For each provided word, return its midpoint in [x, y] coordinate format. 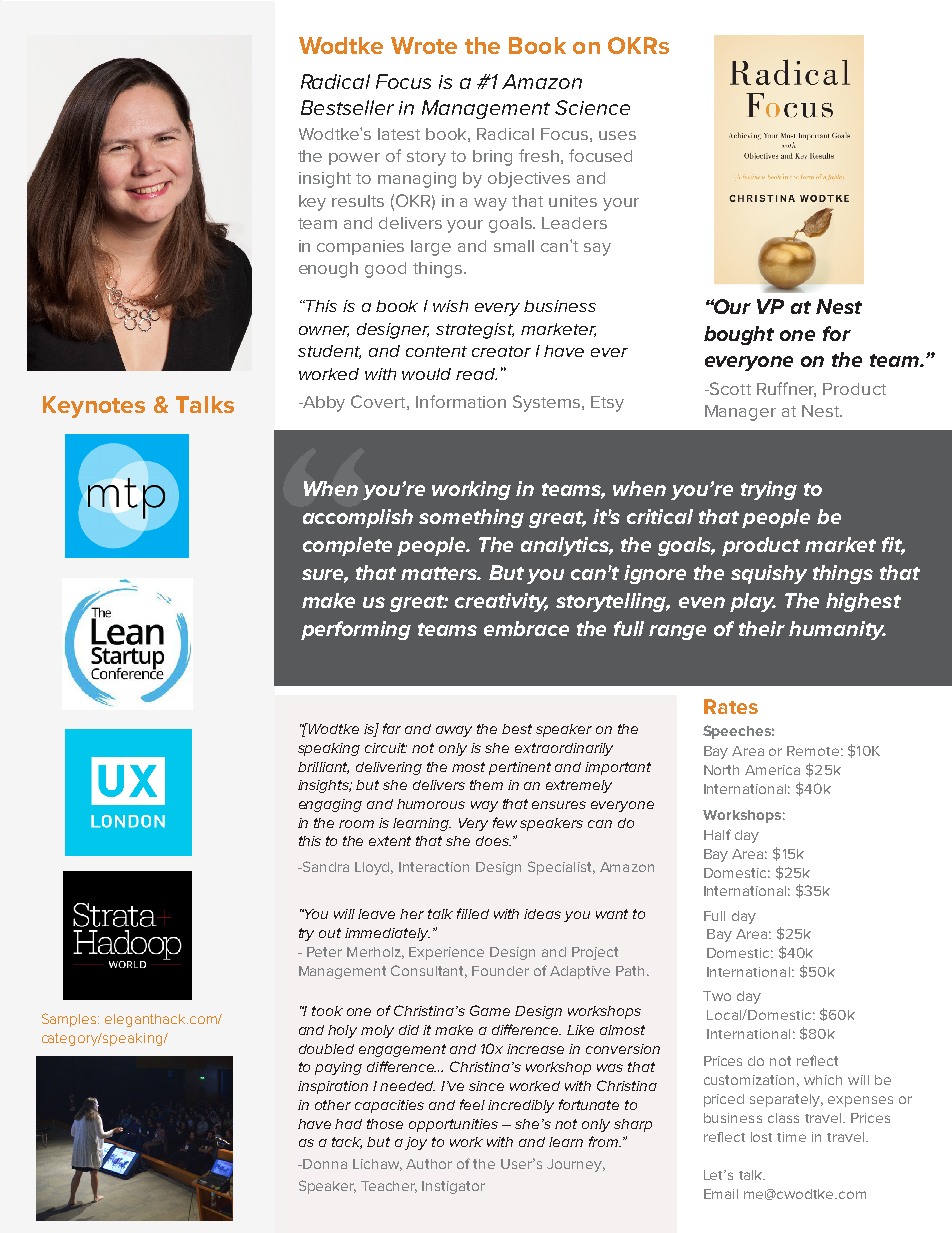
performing [356, 630]
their [762, 628]
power [354, 159]
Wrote [424, 45]
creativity [501, 602]
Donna [325, 1164]
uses [617, 135]
